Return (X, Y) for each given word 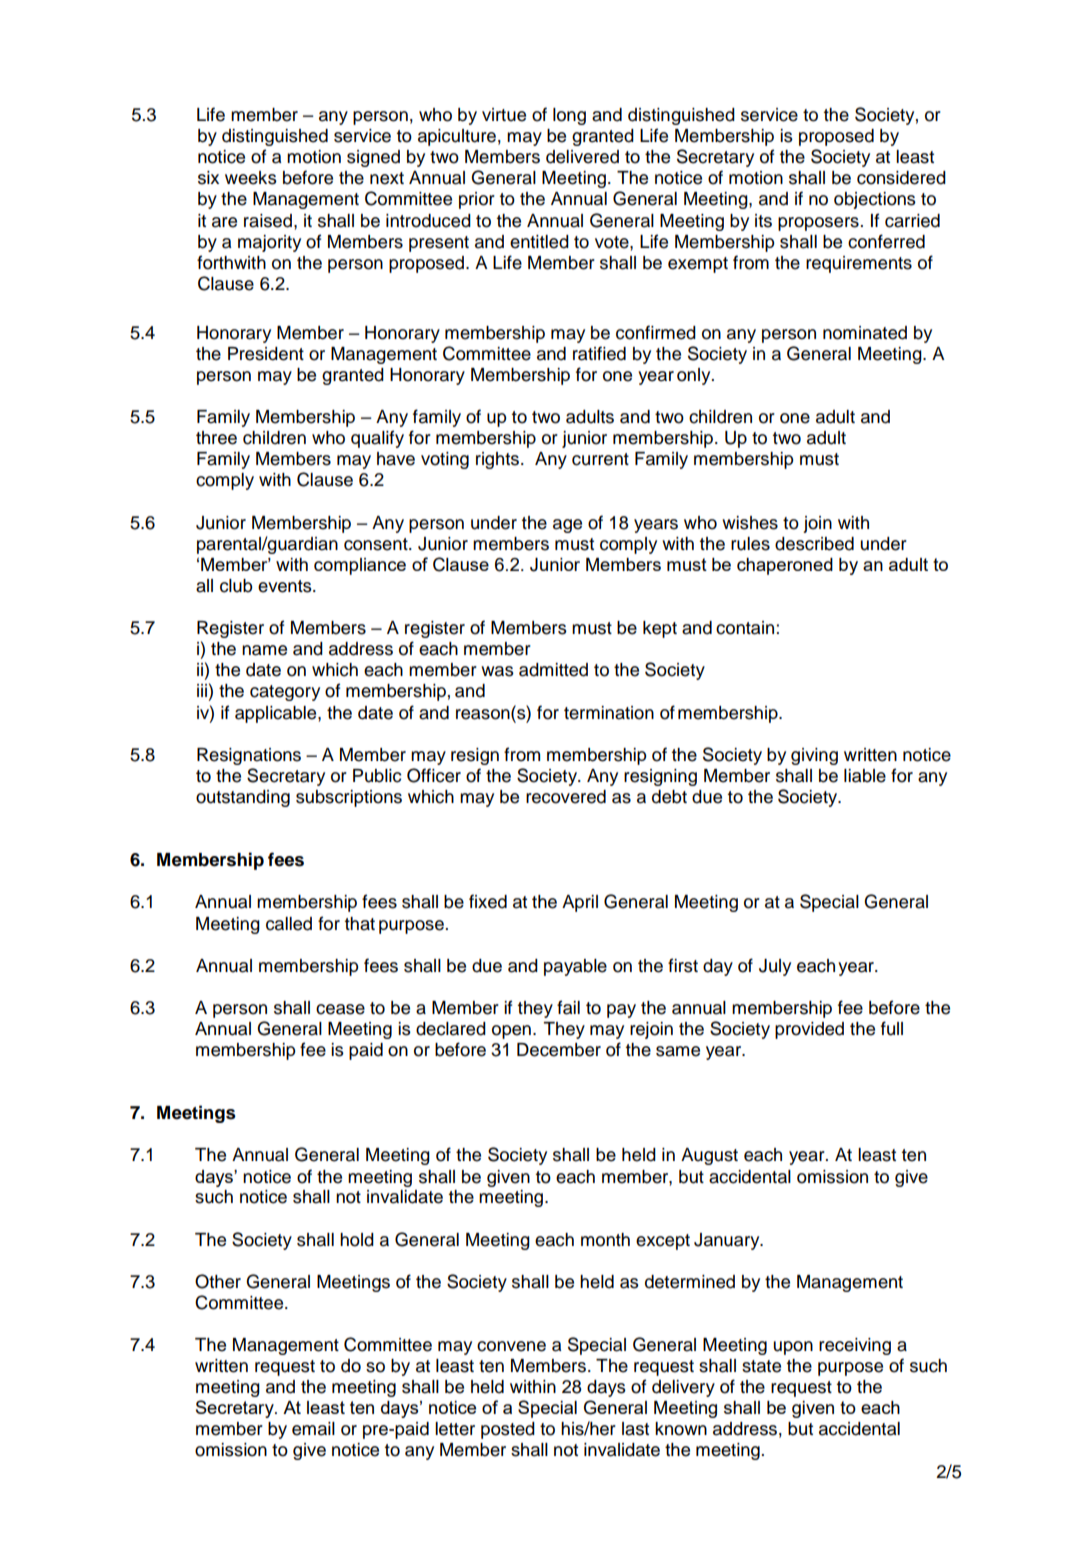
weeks (251, 178)
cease (340, 1009)
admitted (553, 670)
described (814, 544)
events (286, 586)
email (313, 1429)
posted (508, 1430)
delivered (582, 157)
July (775, 967)
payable (575, 967)
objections (875, 200)
